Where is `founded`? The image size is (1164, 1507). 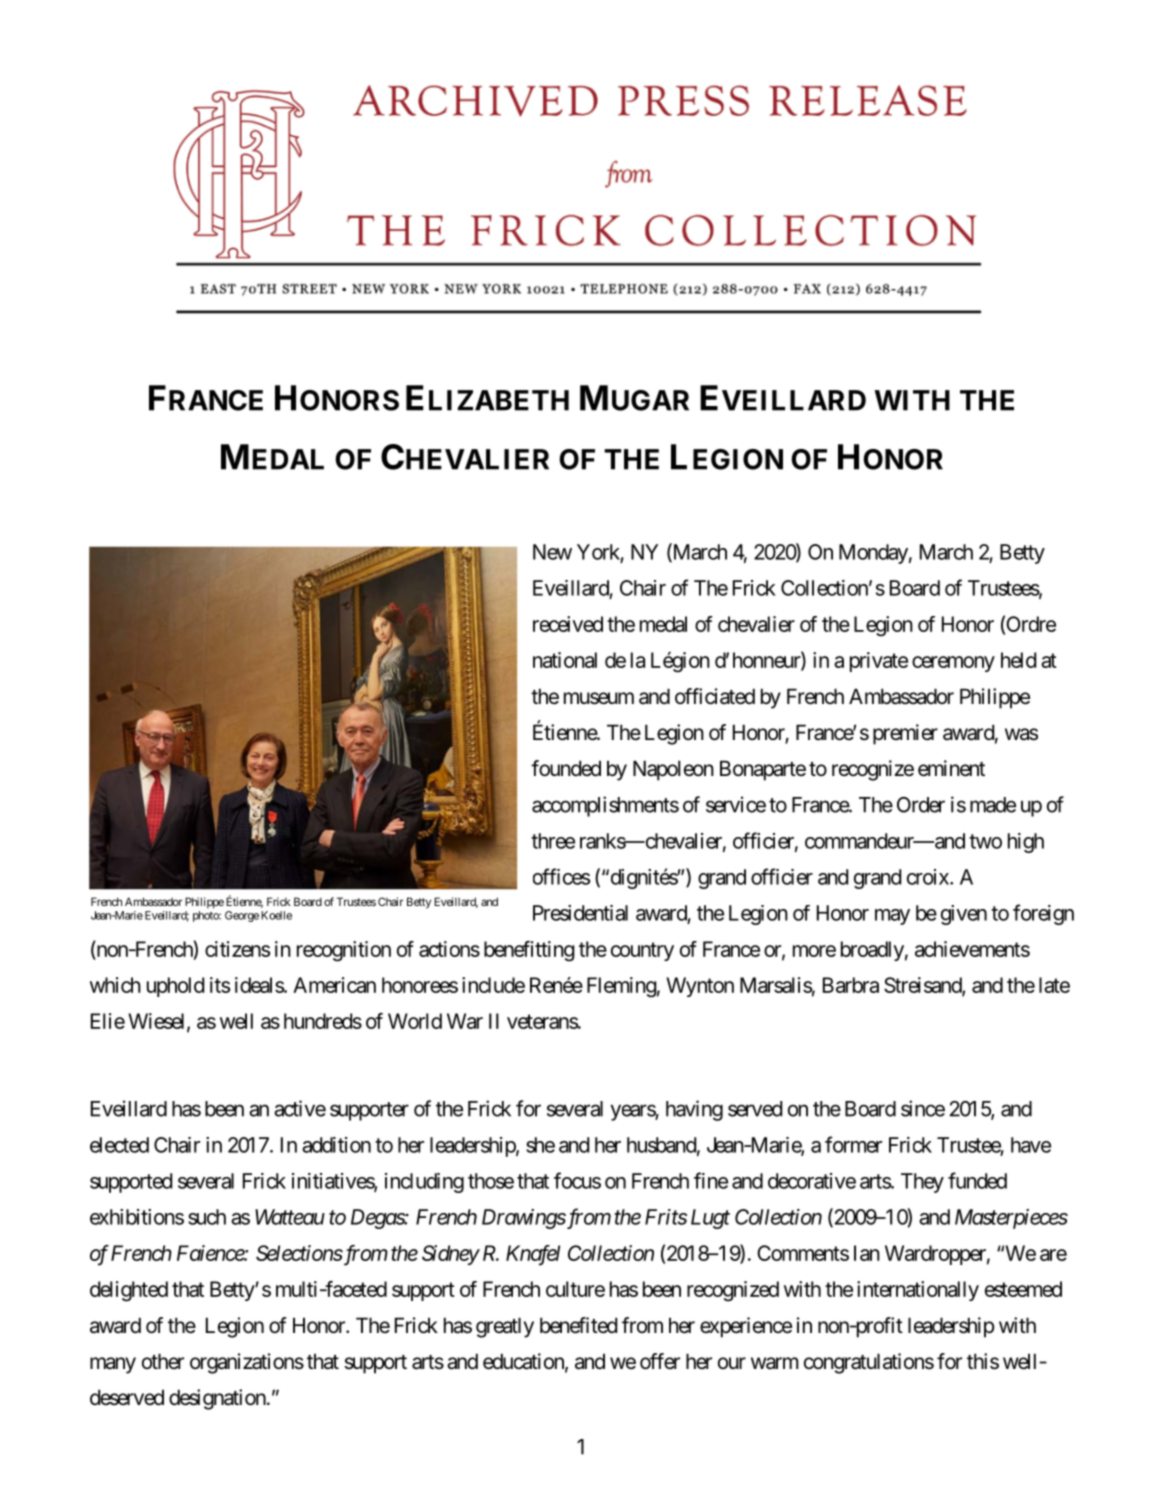
founded is located at coordinates (566, 768).
